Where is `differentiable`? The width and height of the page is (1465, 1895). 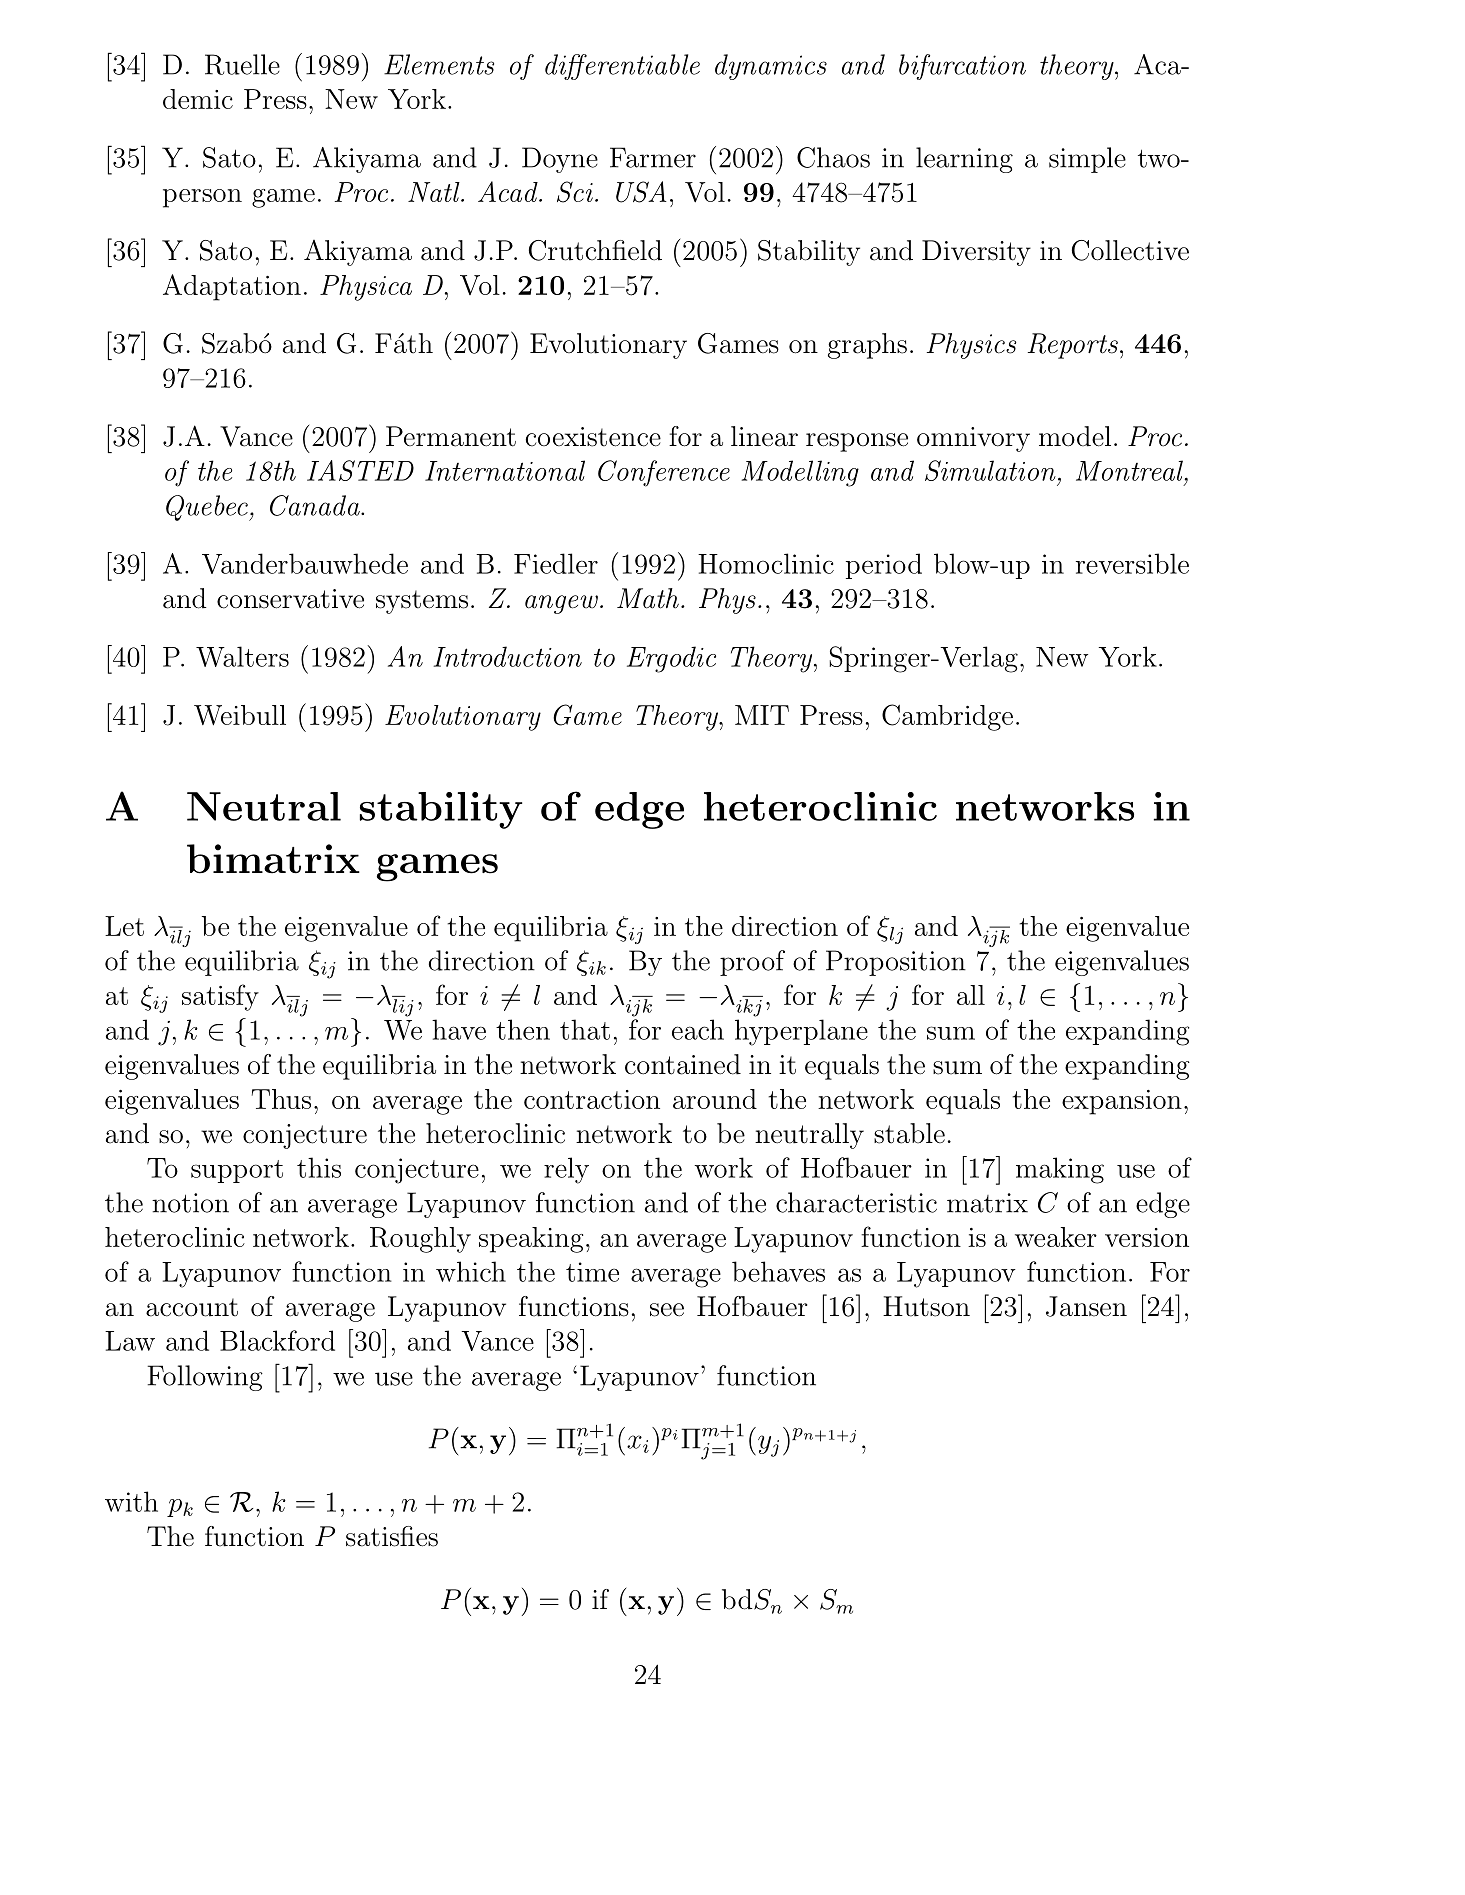
differentiable is located at coordinates (622, 67).
